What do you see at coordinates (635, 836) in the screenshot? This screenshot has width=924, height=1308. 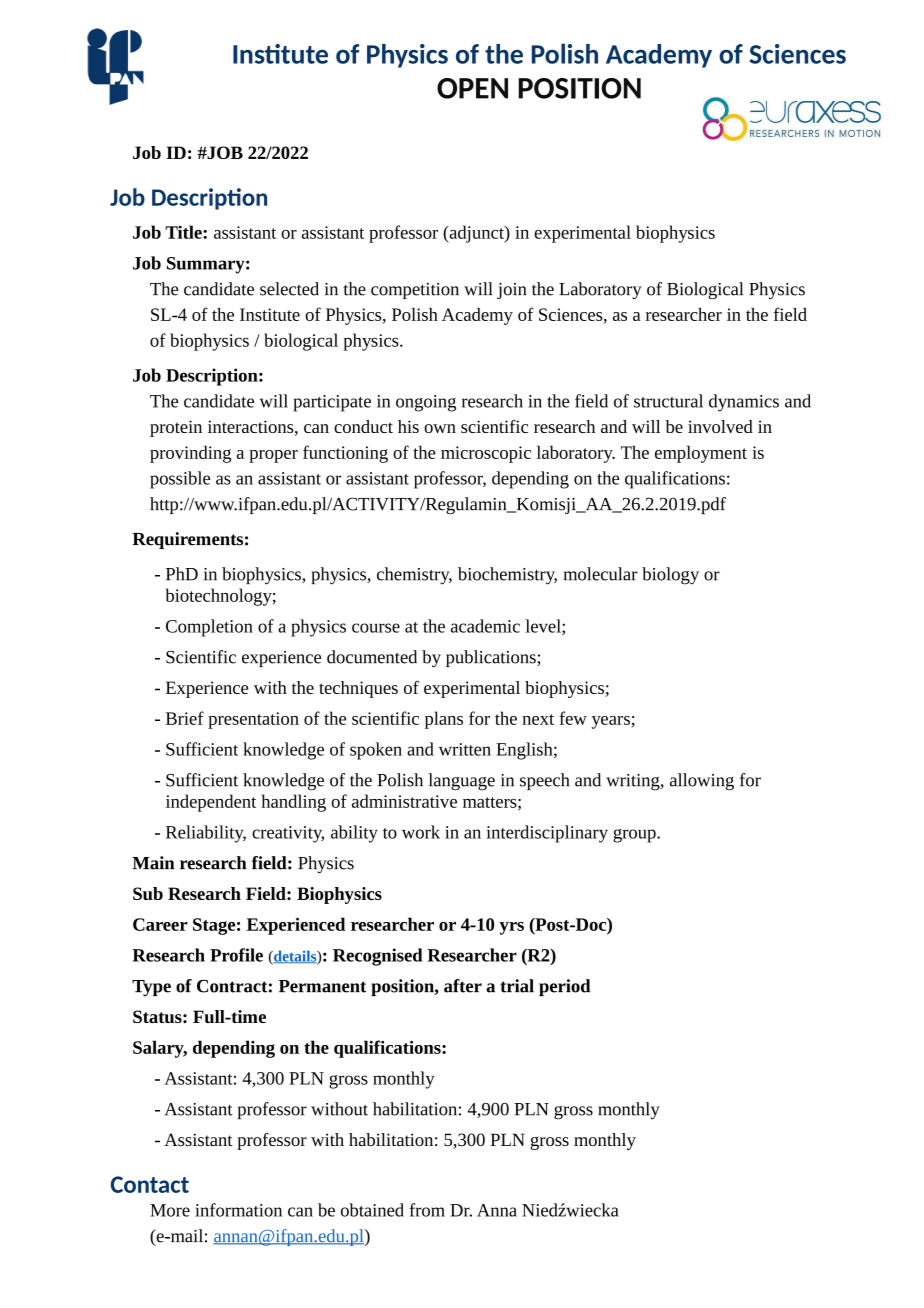 I see `group` at bounding box center [635, 836].
